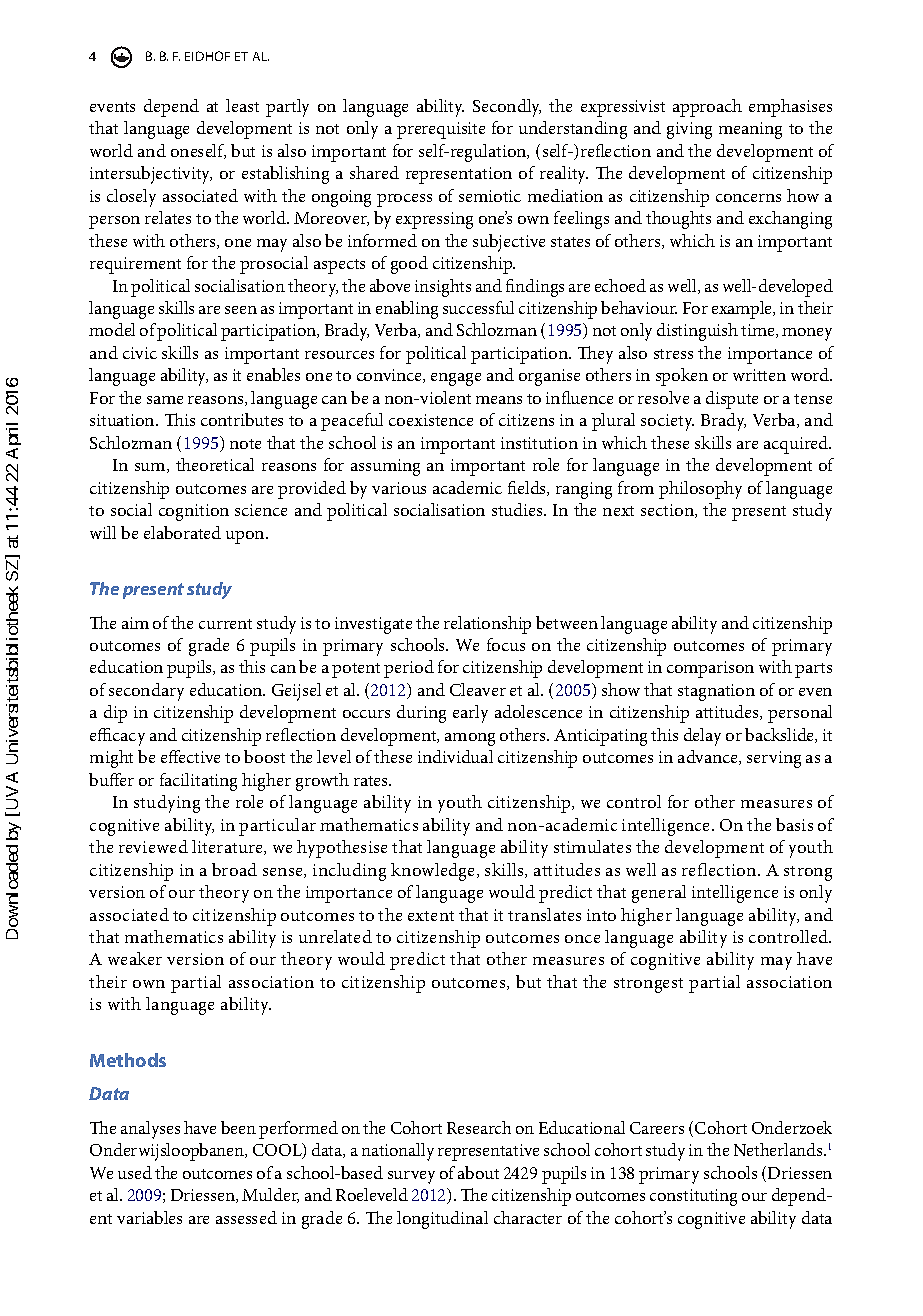 The image size is (923, 1316). What do you see at coordinates (135, 1172) in the document?
I see `used` at bounding box center [135, 1172].
